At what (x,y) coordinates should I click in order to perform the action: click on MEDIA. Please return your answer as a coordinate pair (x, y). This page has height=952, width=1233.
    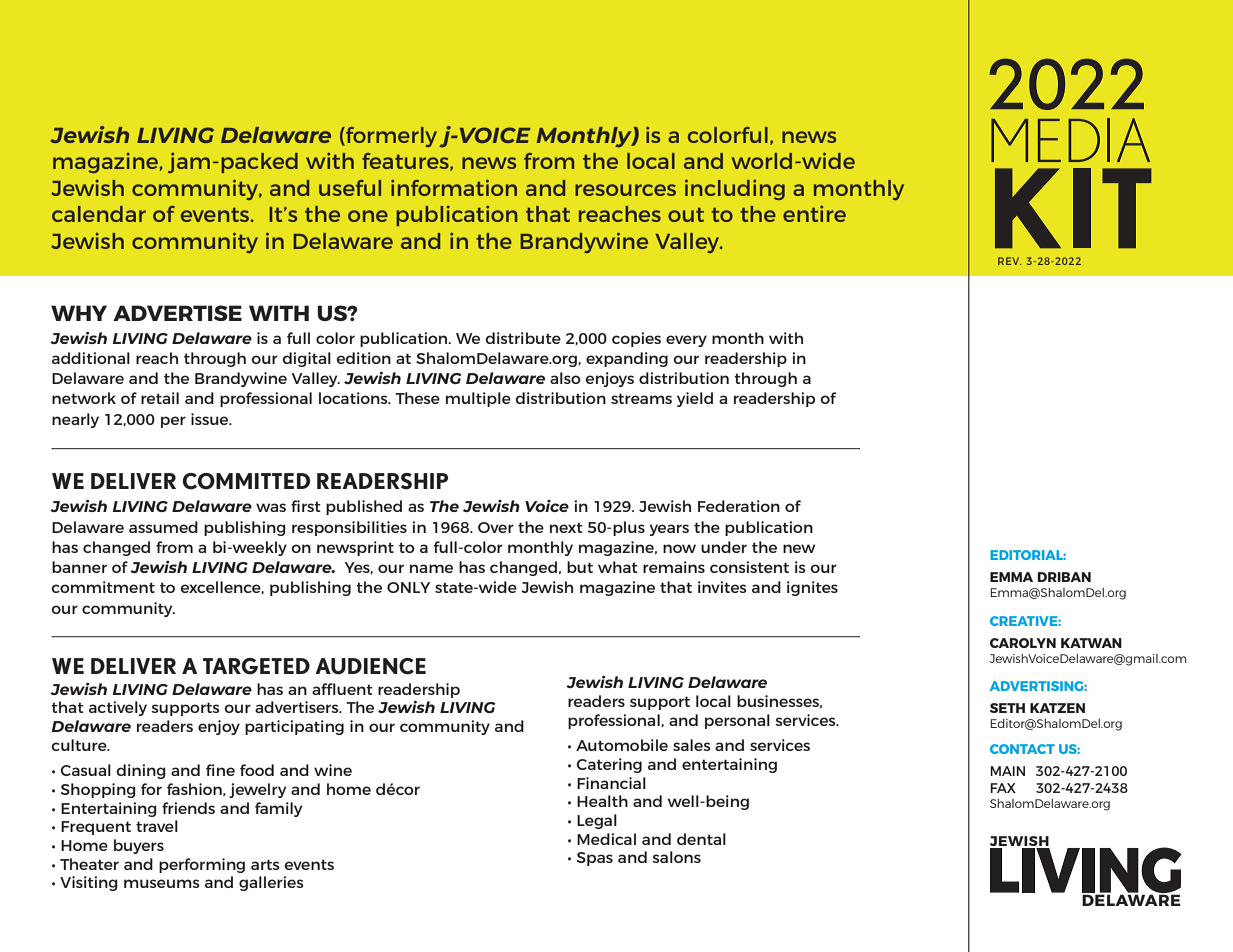
    Looking at the image, I should click on (1070, 140).
